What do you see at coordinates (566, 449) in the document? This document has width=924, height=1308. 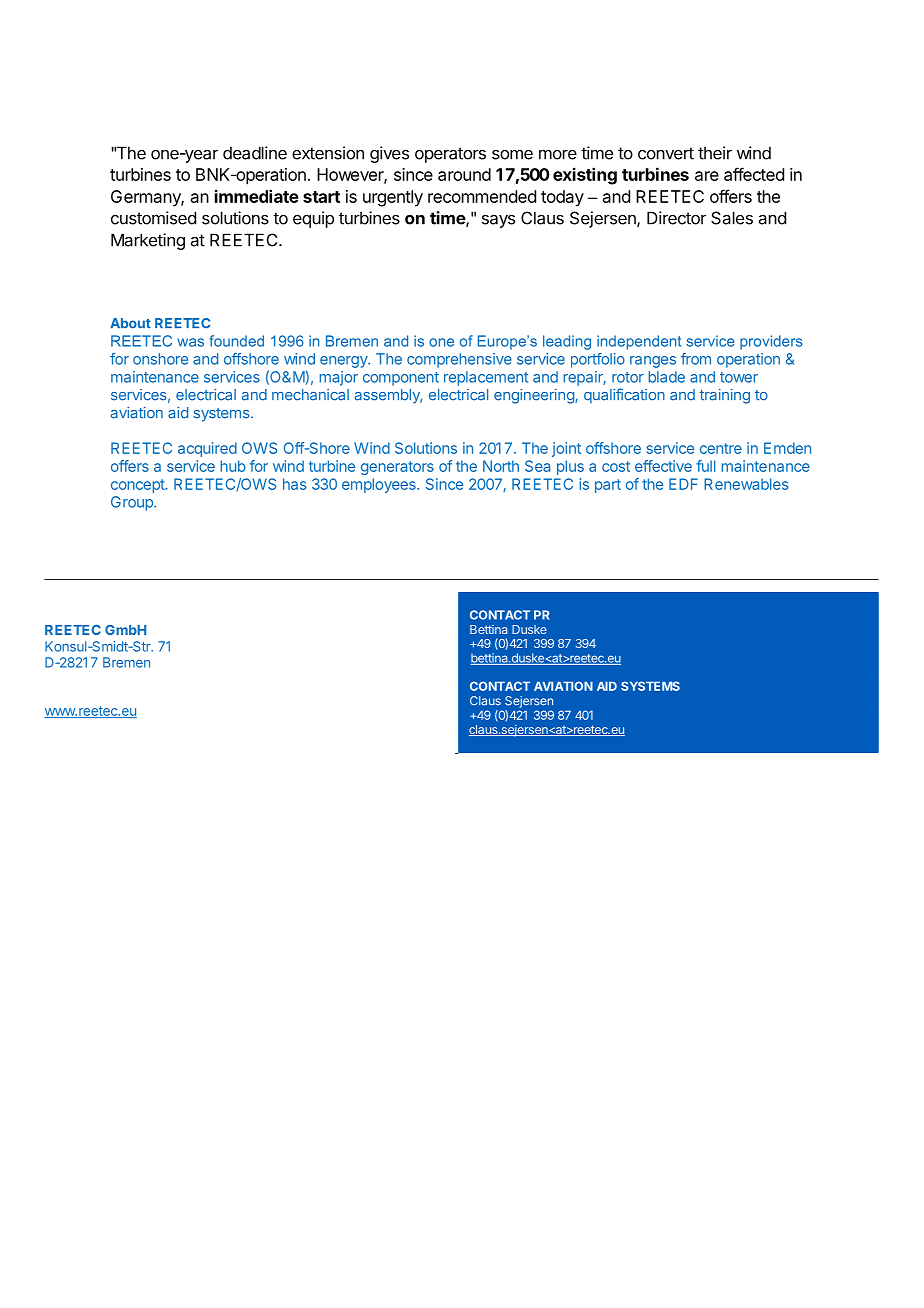 I see `joint` at bounding box center [566, 449].
